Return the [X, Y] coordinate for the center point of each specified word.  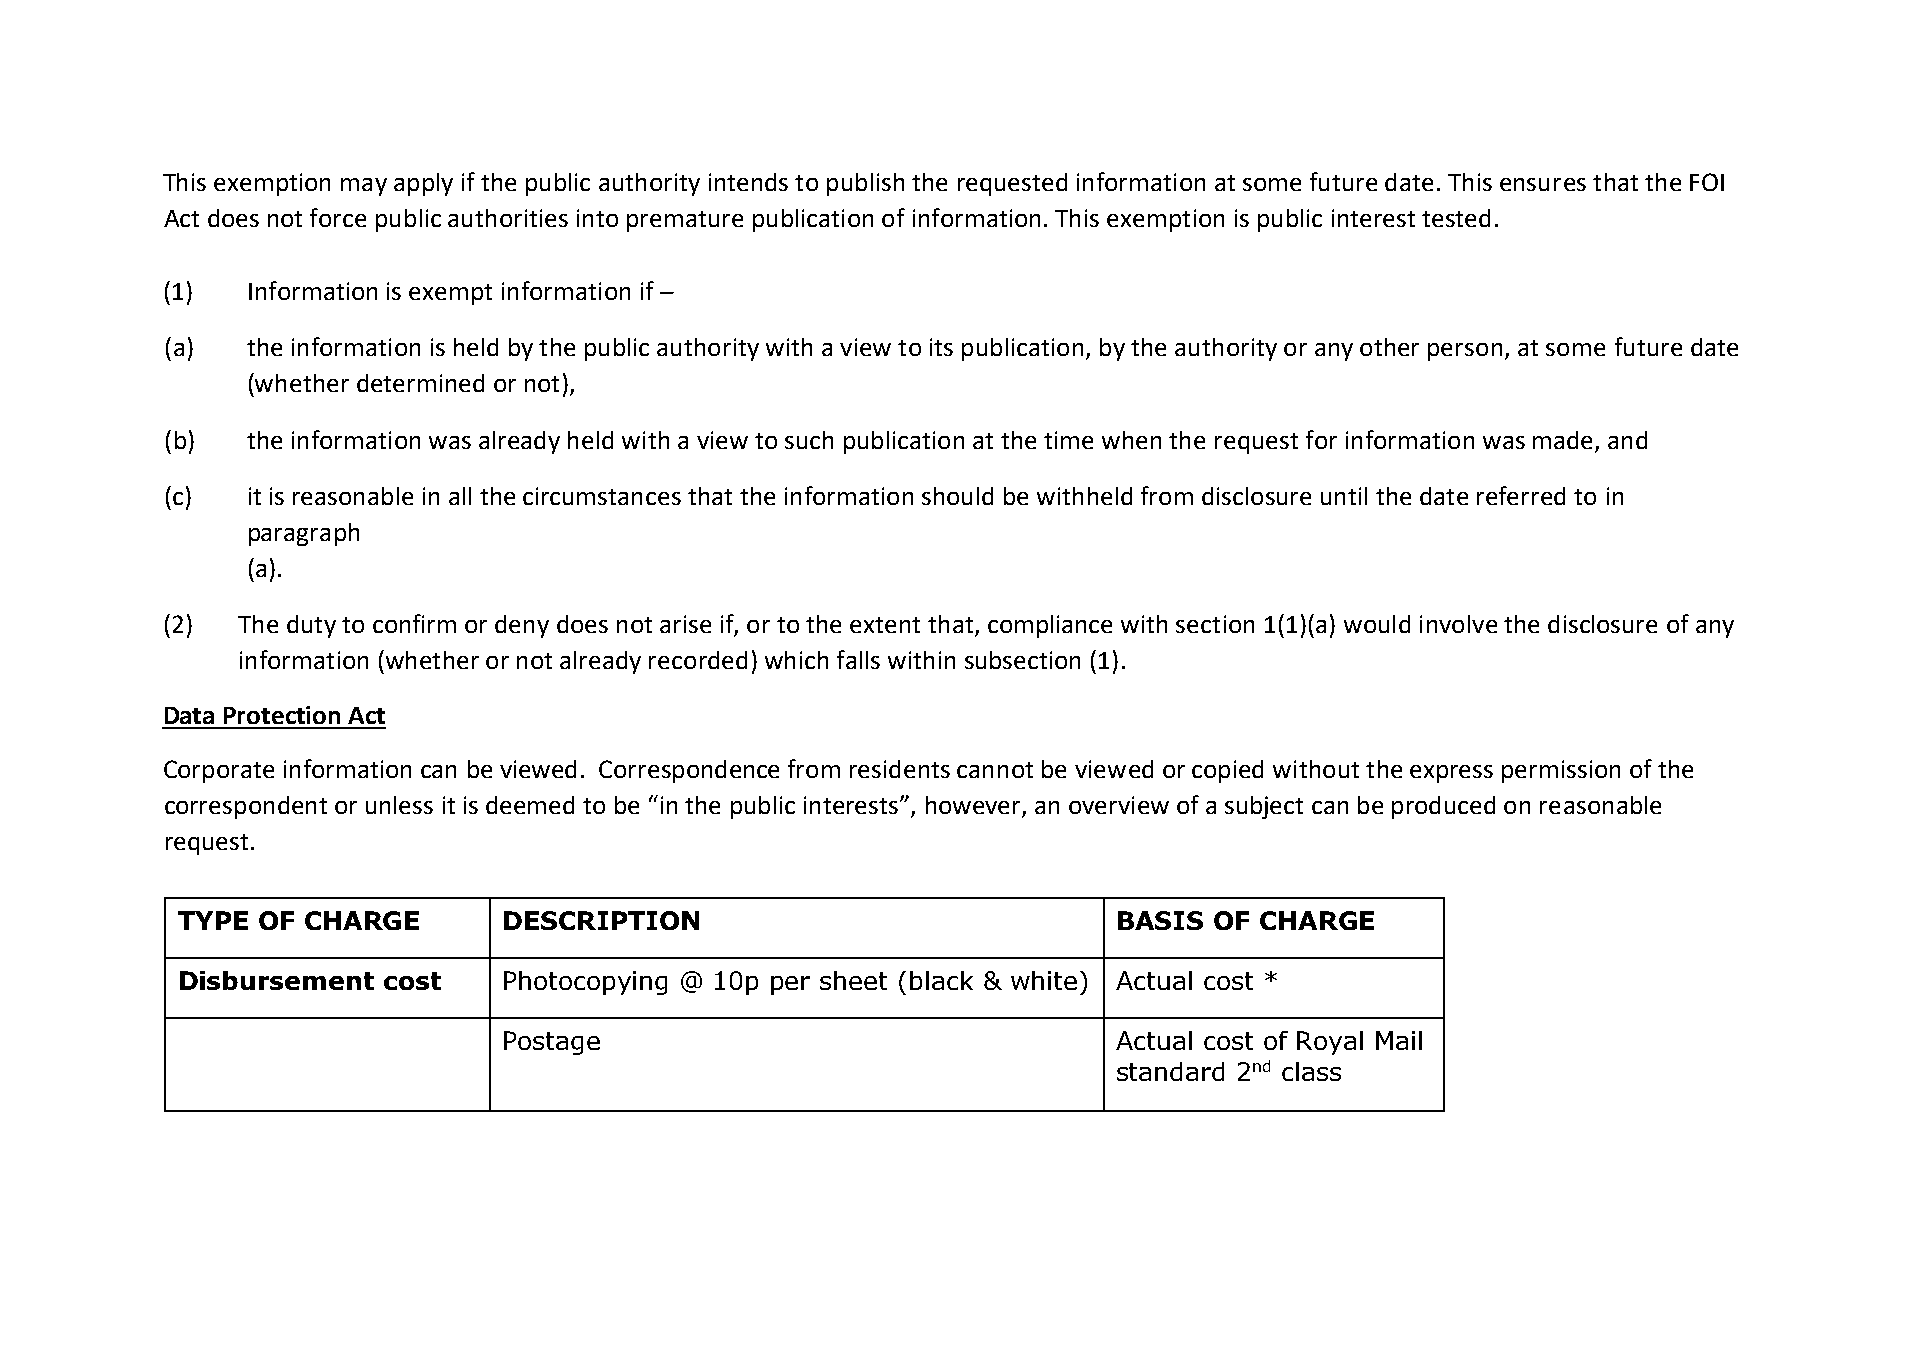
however [974, 806]
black [941, 980]
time [1068, 440]
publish [865, 184]
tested [1456, 218]
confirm [414, 623]
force [338, 217]
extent [885, 625]
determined [420, 383]
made [1562, 440]
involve [1458, 624]
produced [1443, 807]
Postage [552, 1043]
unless [399, 805]
